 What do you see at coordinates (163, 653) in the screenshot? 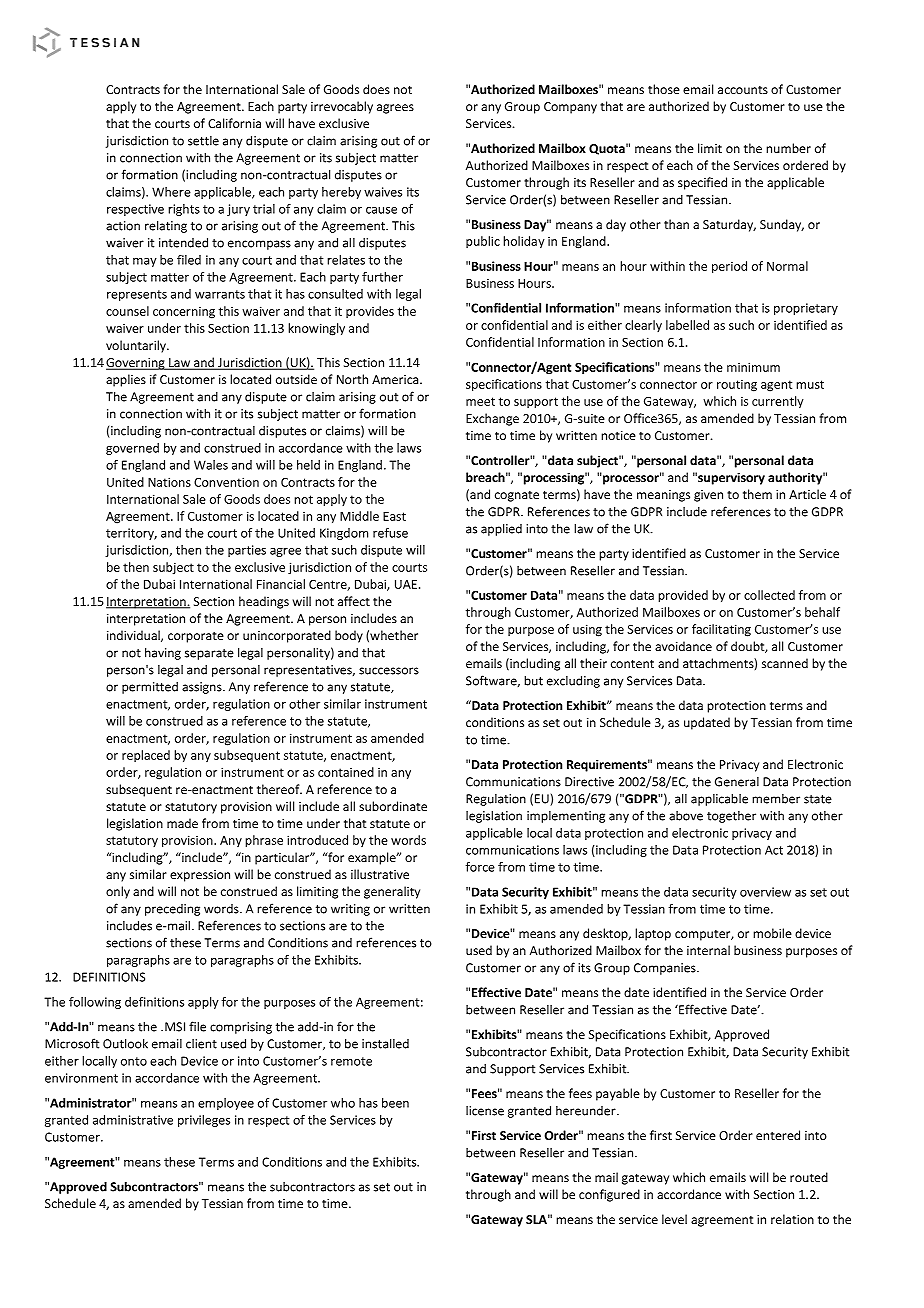
I see `having` at bounding box center [163, 653].
